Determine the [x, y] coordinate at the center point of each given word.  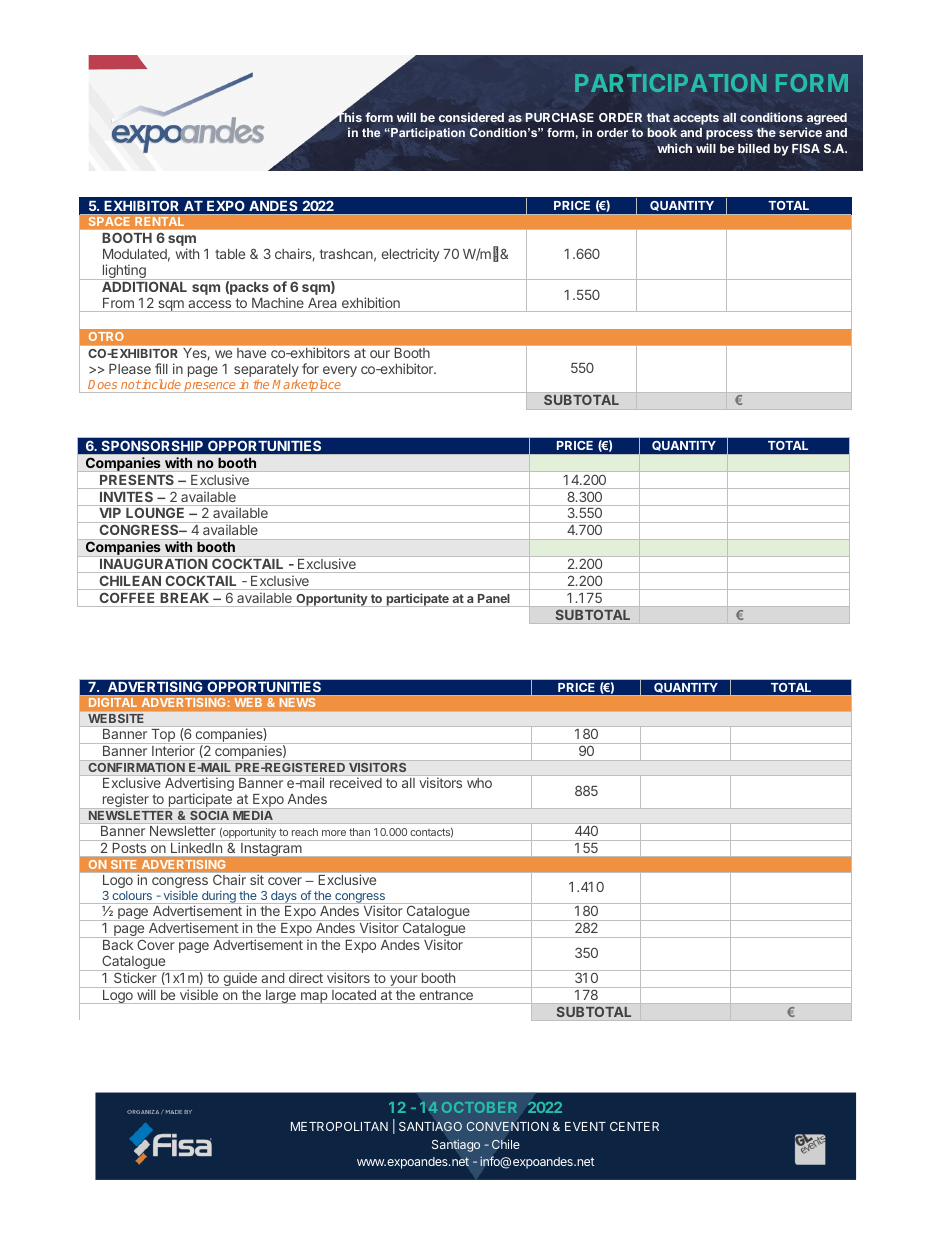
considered [471, 117]
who [479, 783]
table [230, 254]
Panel [494, 598]
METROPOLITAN [339, 1126]
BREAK [185, 598]
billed [754, 148]
